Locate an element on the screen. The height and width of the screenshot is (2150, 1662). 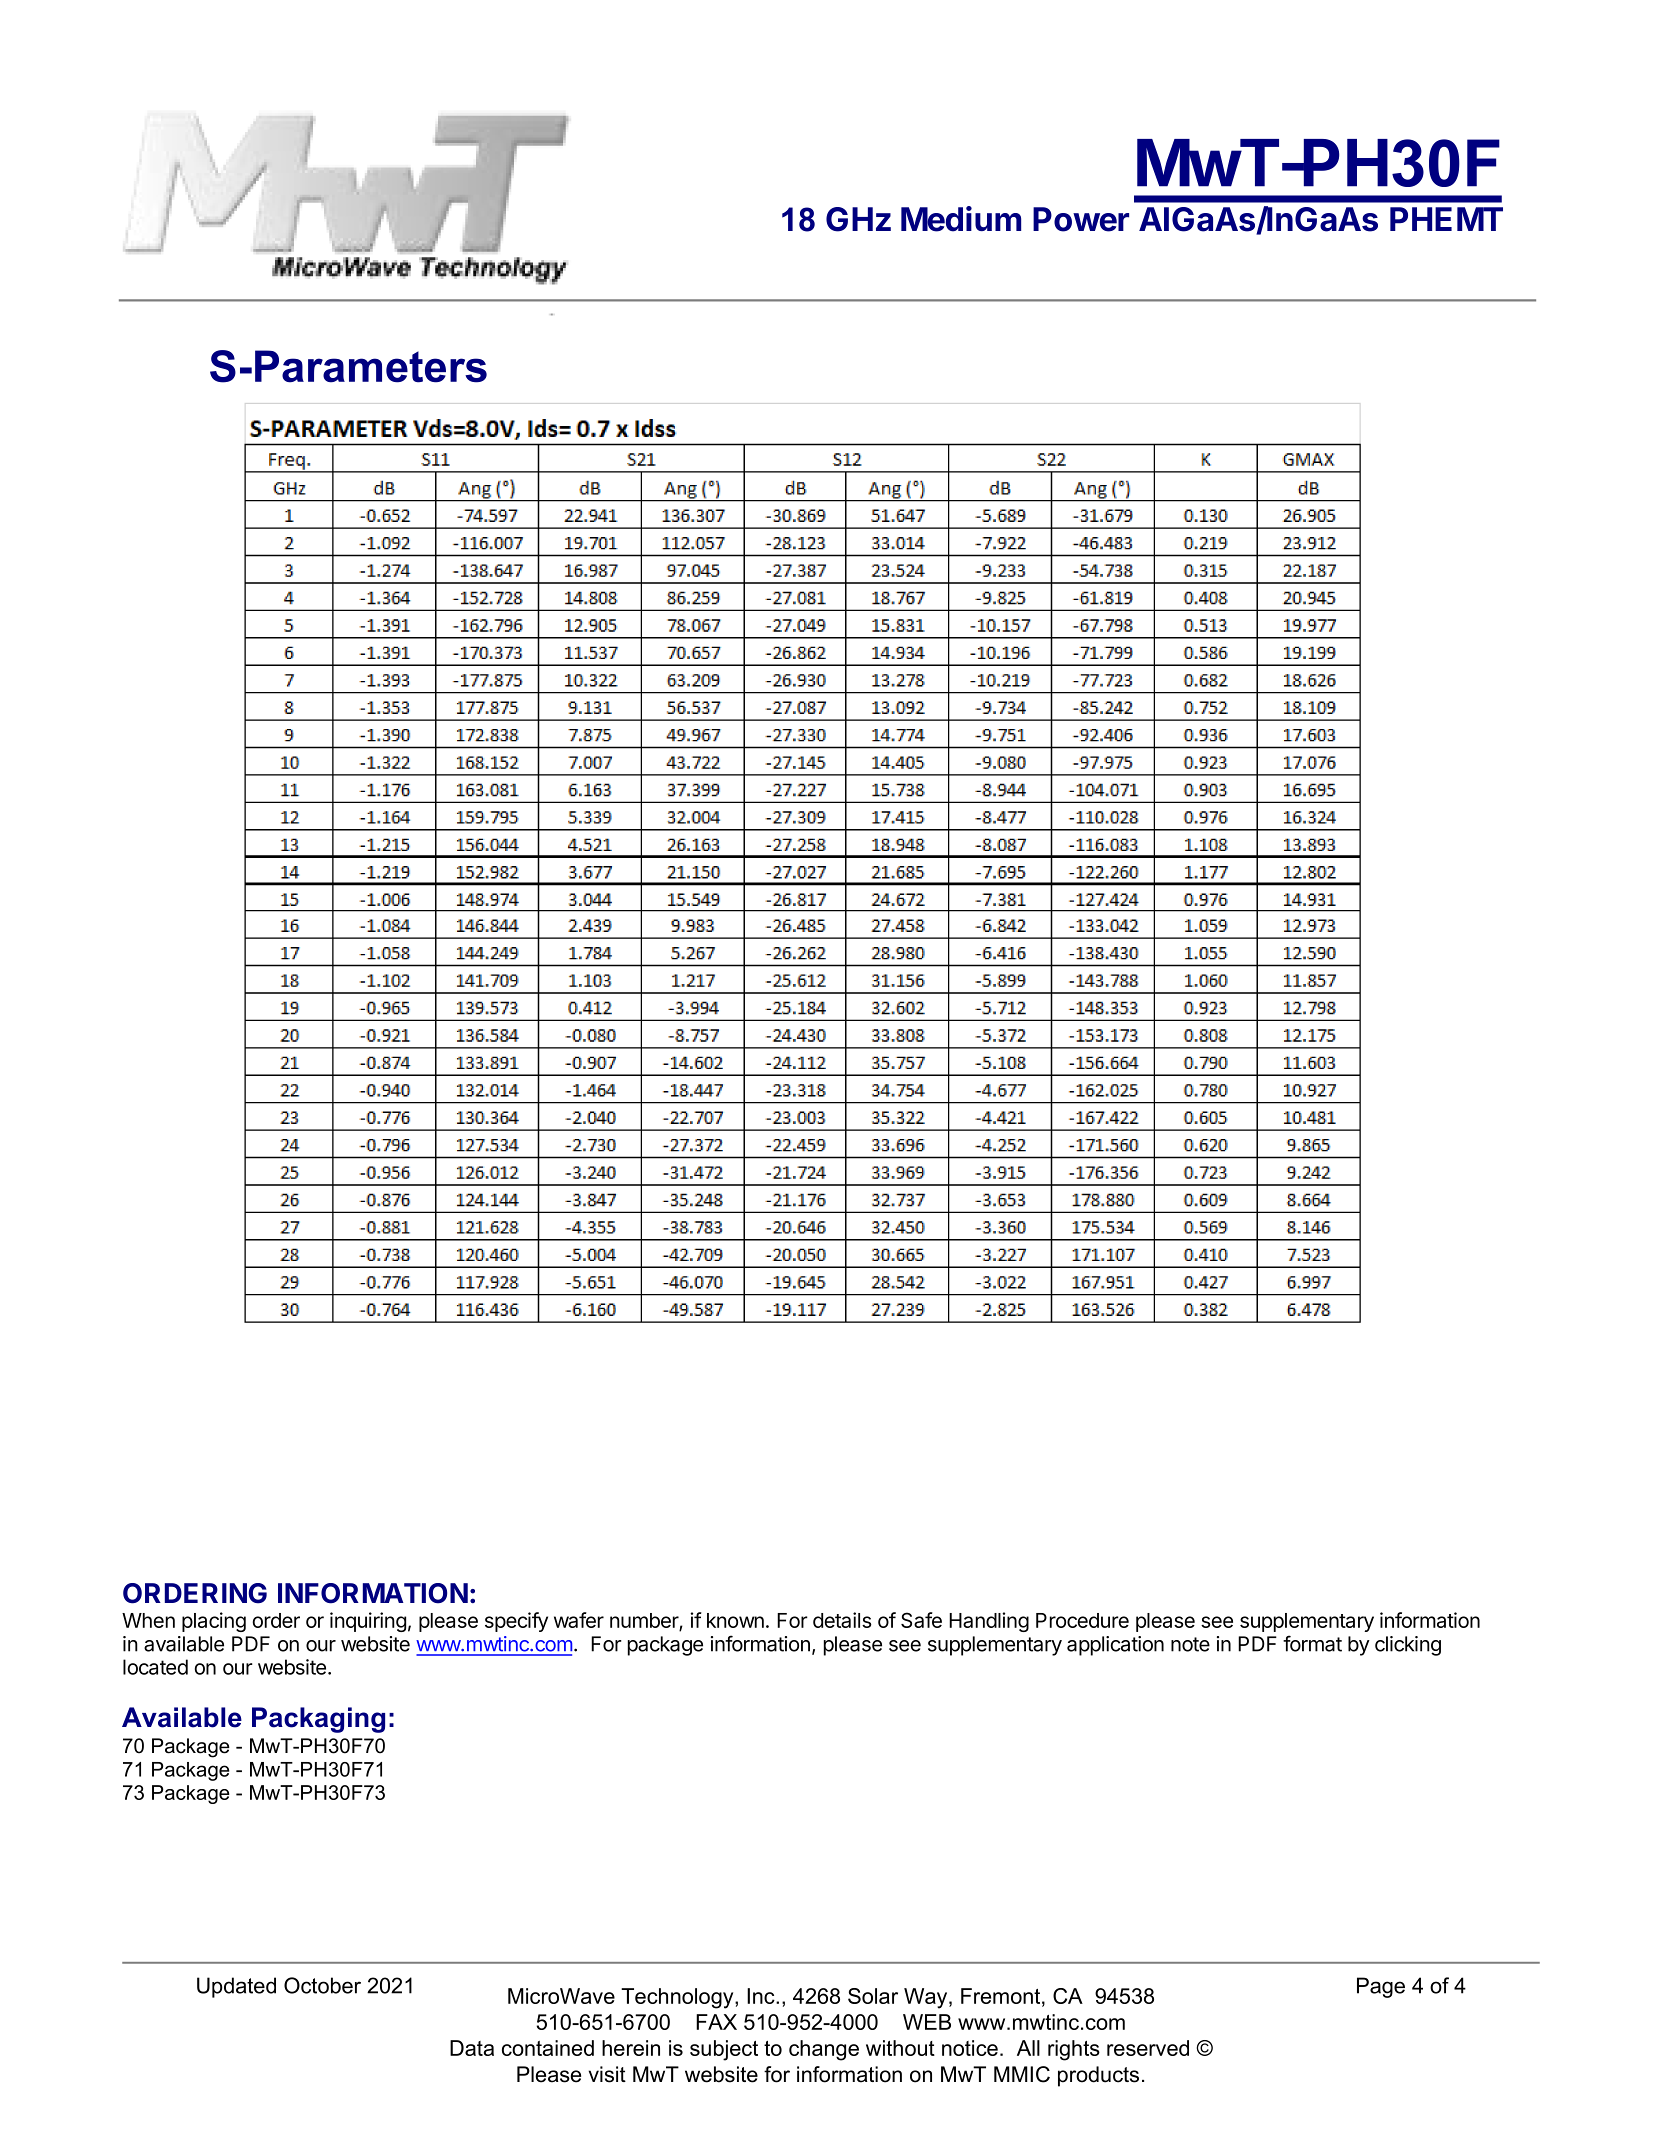
Power is located at coordinates (1081, 219).
